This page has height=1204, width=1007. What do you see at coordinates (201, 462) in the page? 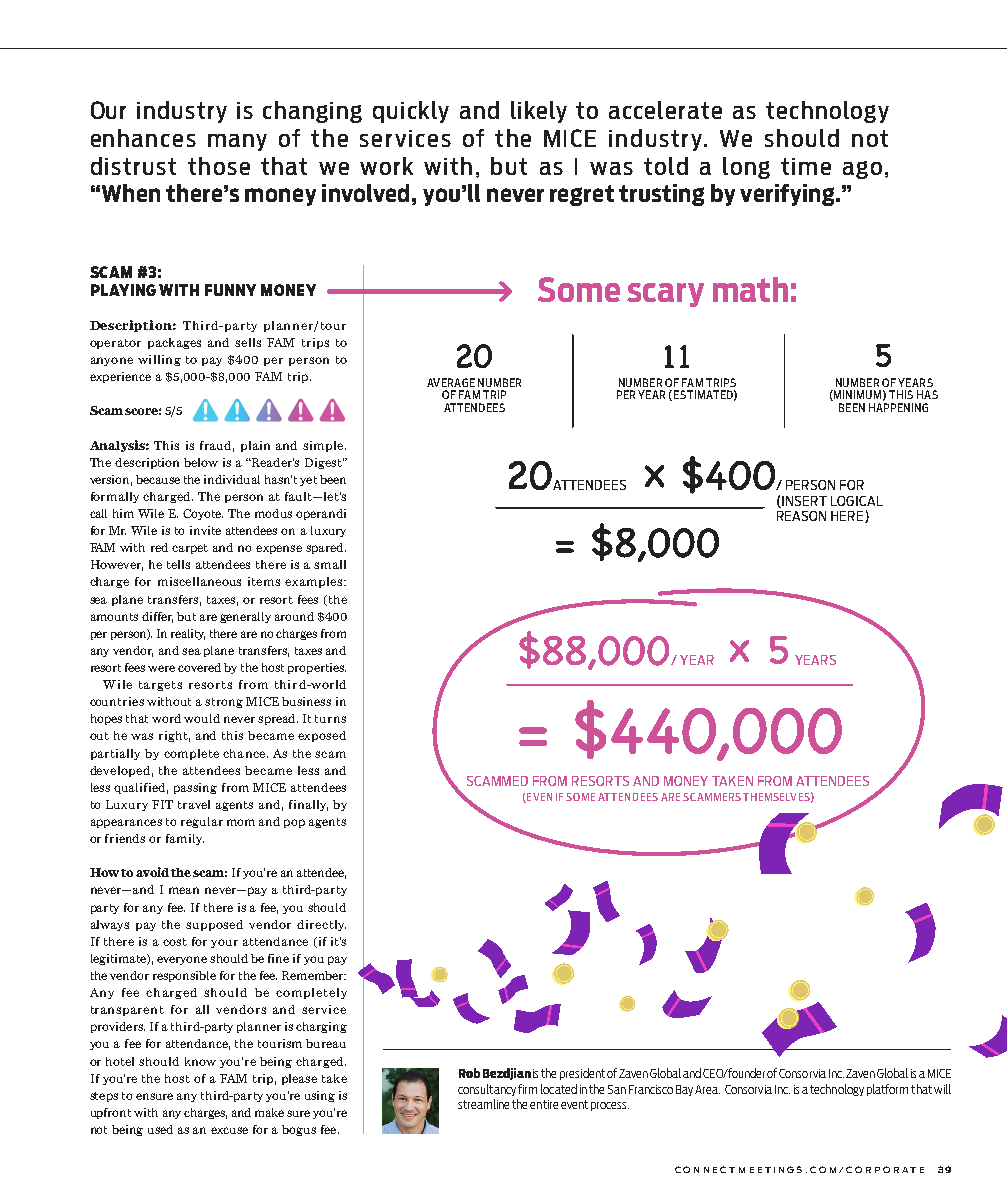
I see `below` at bounding box center [201, 462].
